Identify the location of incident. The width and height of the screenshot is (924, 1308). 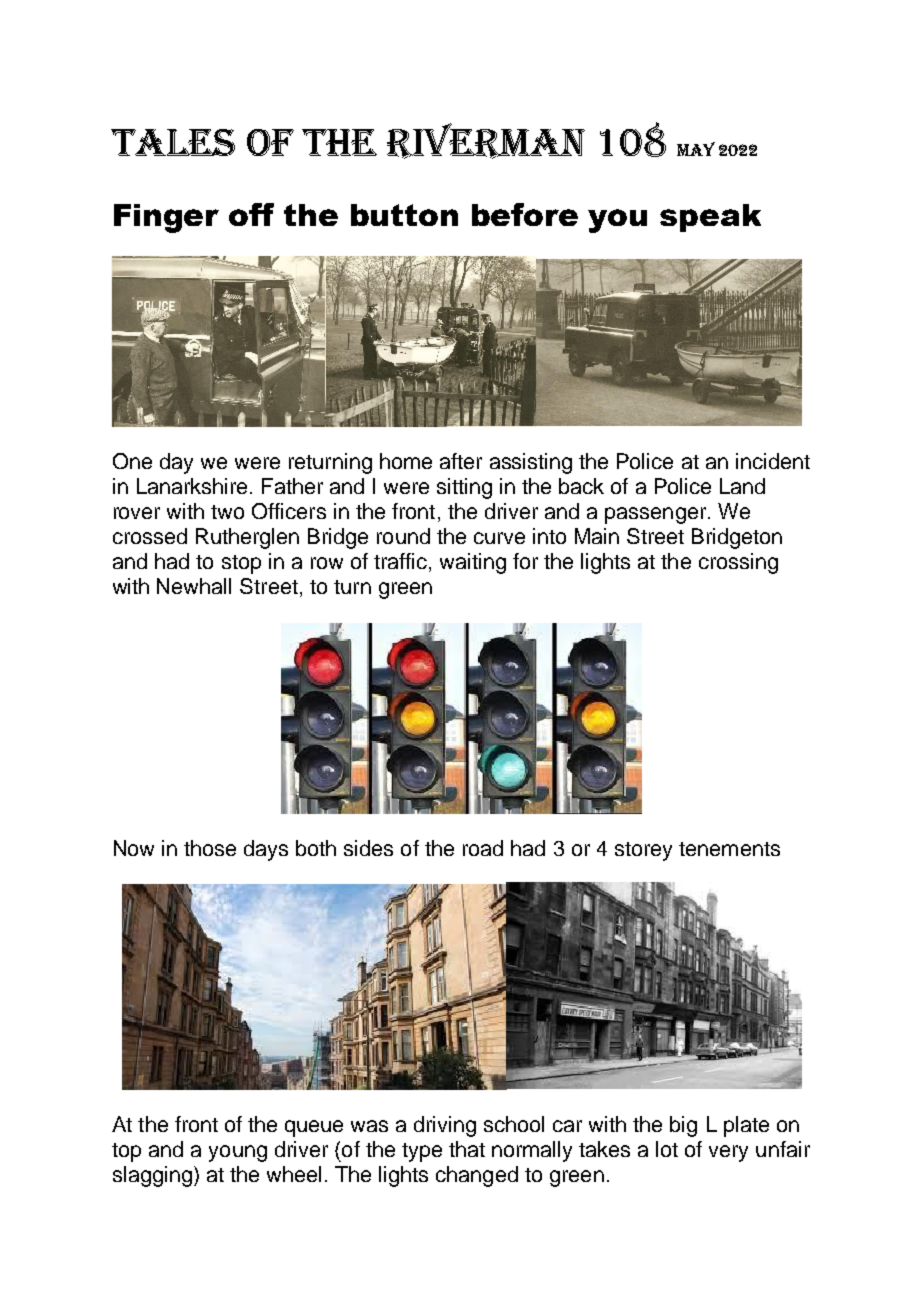
(773, 461).
